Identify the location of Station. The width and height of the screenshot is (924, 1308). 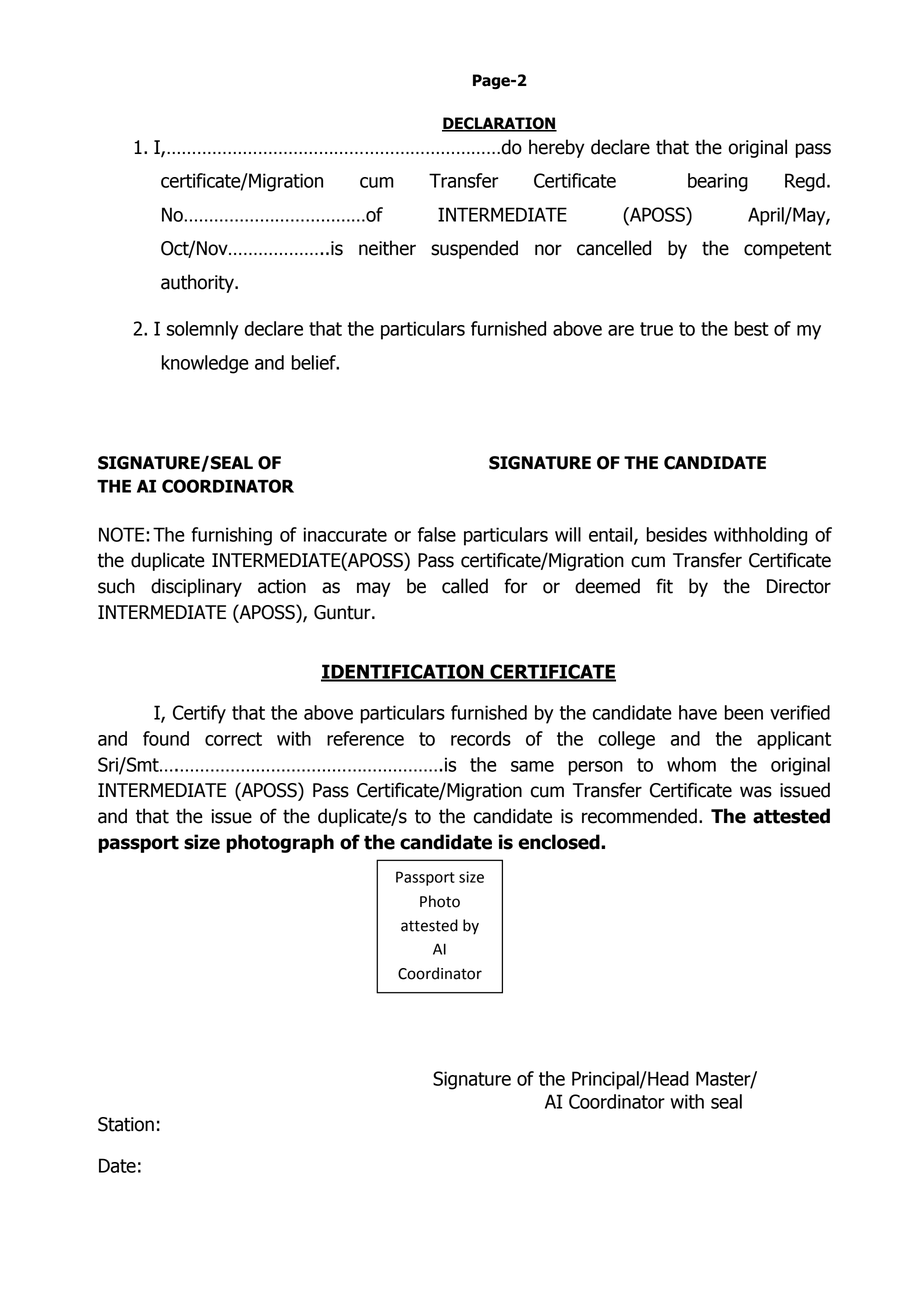
(126, 1124).
